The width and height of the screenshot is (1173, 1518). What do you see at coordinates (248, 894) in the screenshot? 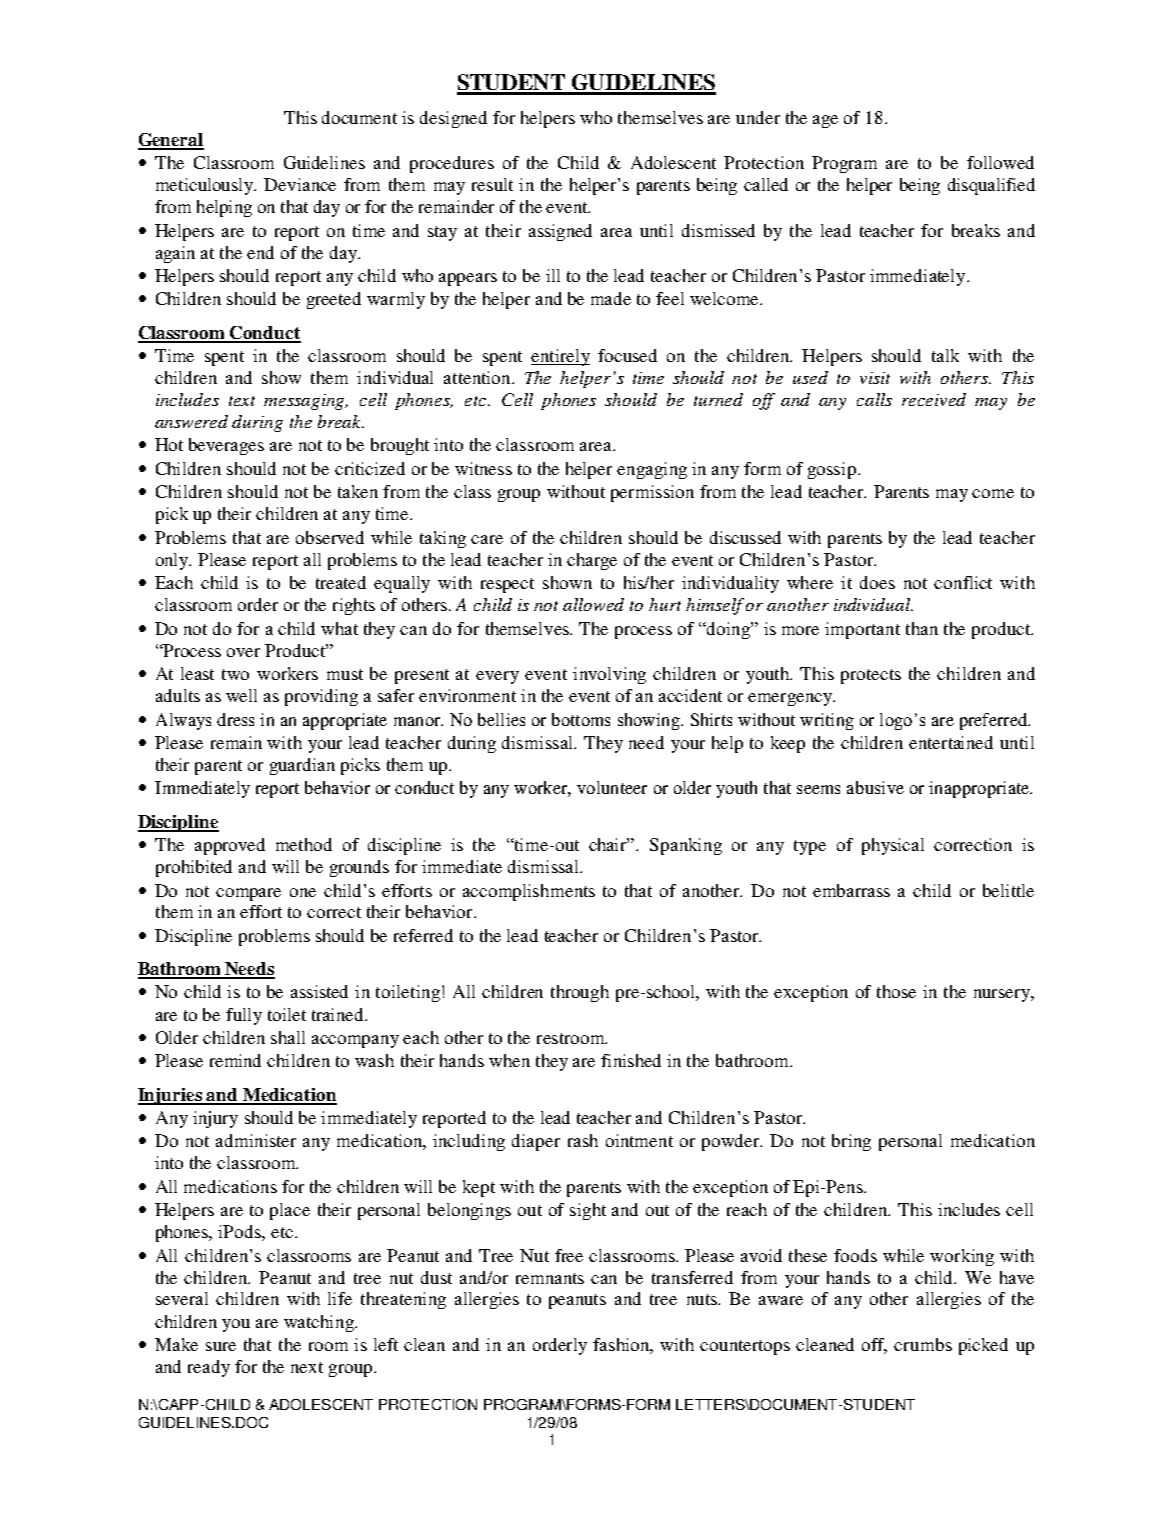
I see `compare` at bounding box center [248, 894].
